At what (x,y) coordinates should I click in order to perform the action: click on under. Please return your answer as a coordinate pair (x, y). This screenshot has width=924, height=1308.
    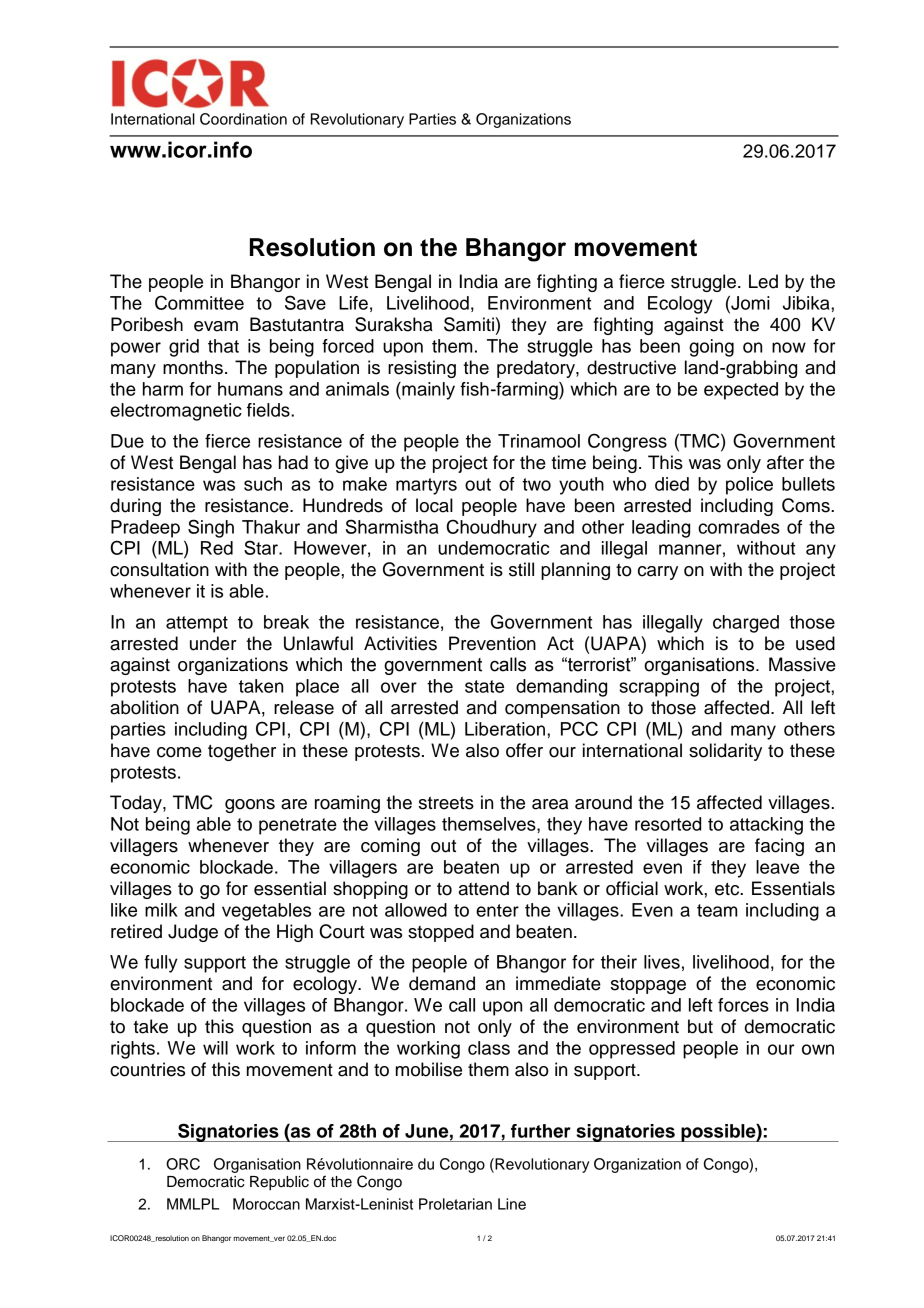
    Looking at the image, I should click on (213, 643).
